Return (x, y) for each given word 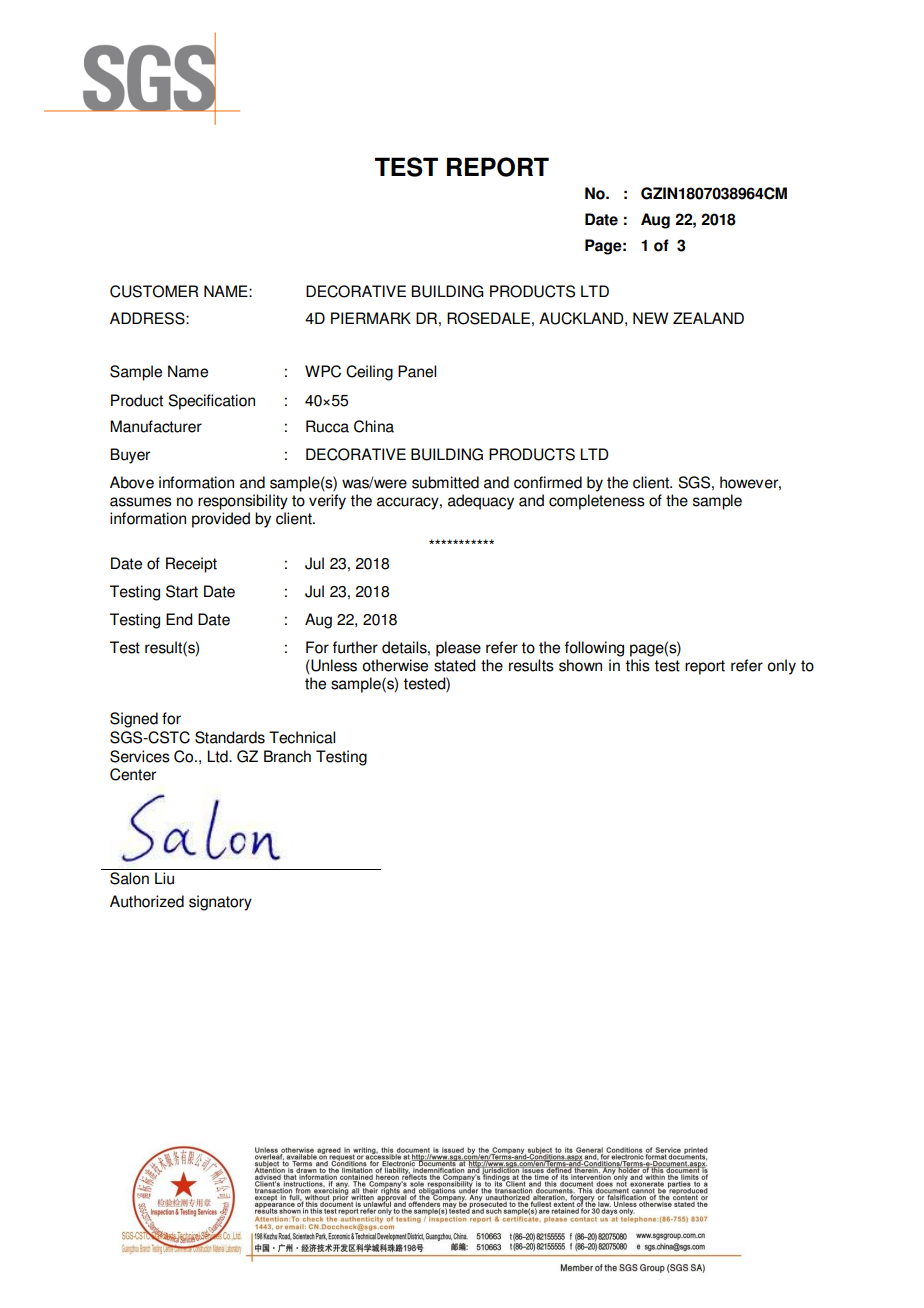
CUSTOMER (154, 291)
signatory (220, 903)
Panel (417, 371)
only (781, 667)
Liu (164, 878)
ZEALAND (708, 318)
